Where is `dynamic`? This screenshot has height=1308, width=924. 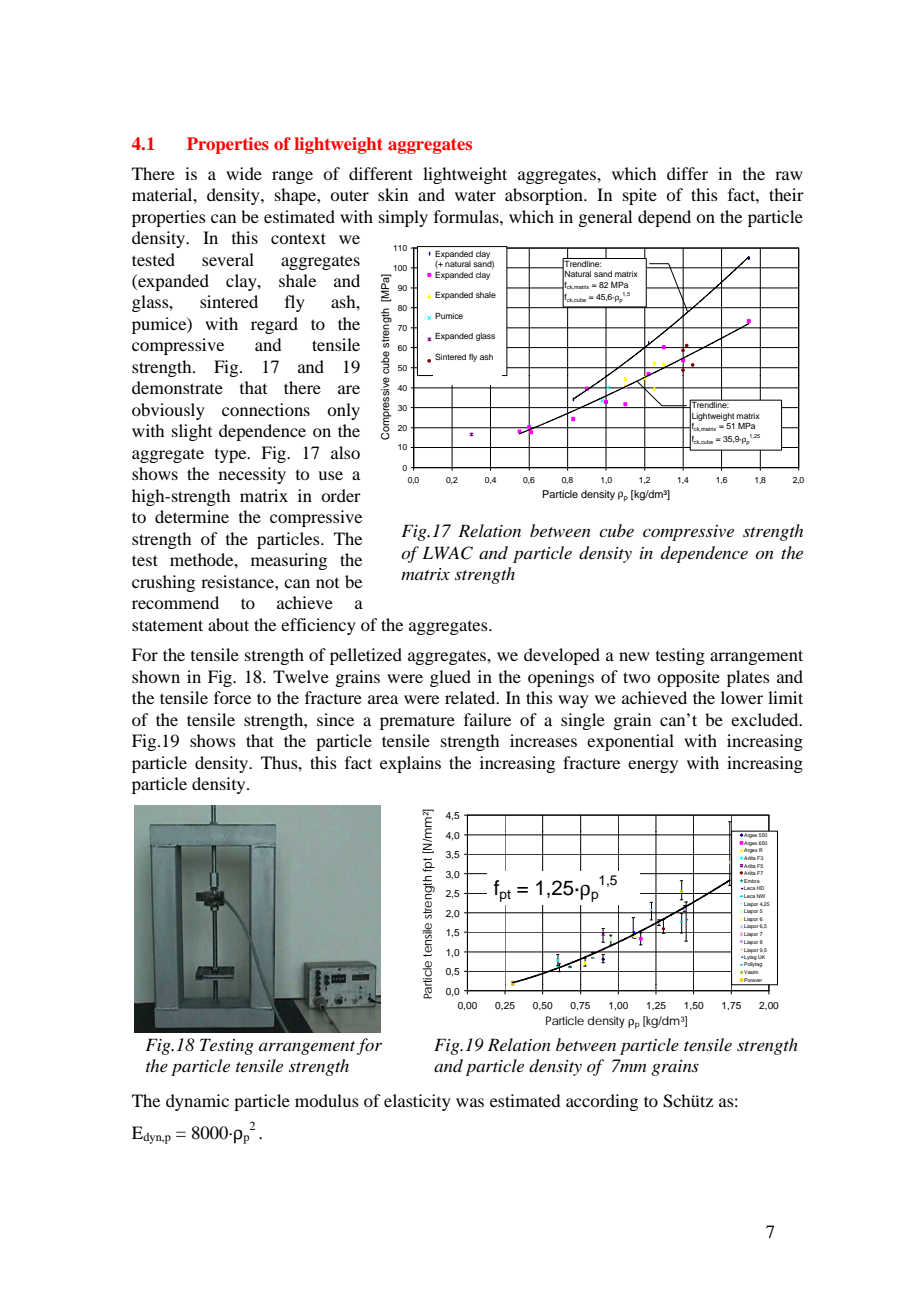
dynamic is located at coordinates (197, 1102).
